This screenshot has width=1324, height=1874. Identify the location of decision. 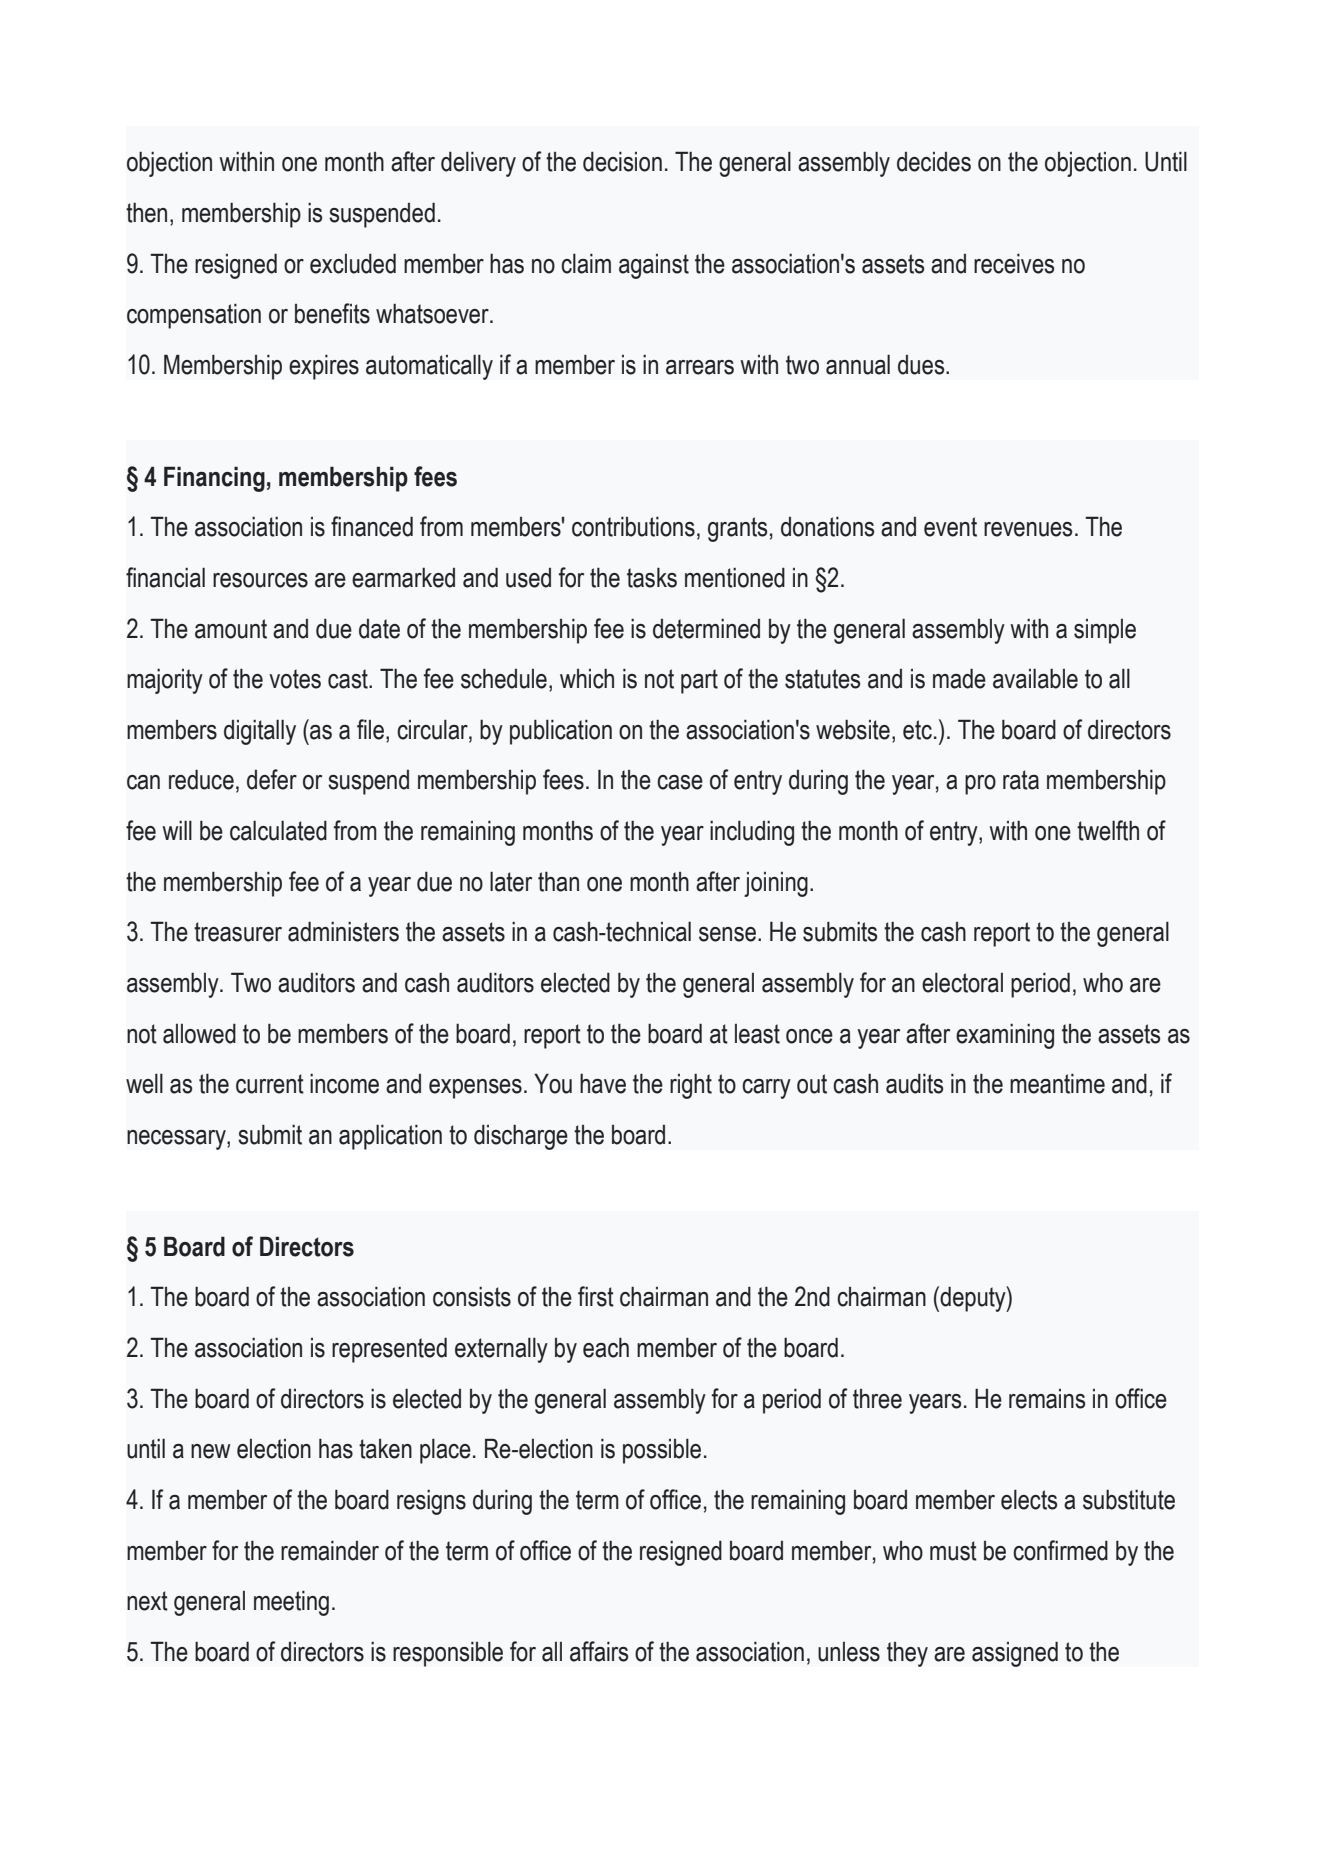
(622, 161).
